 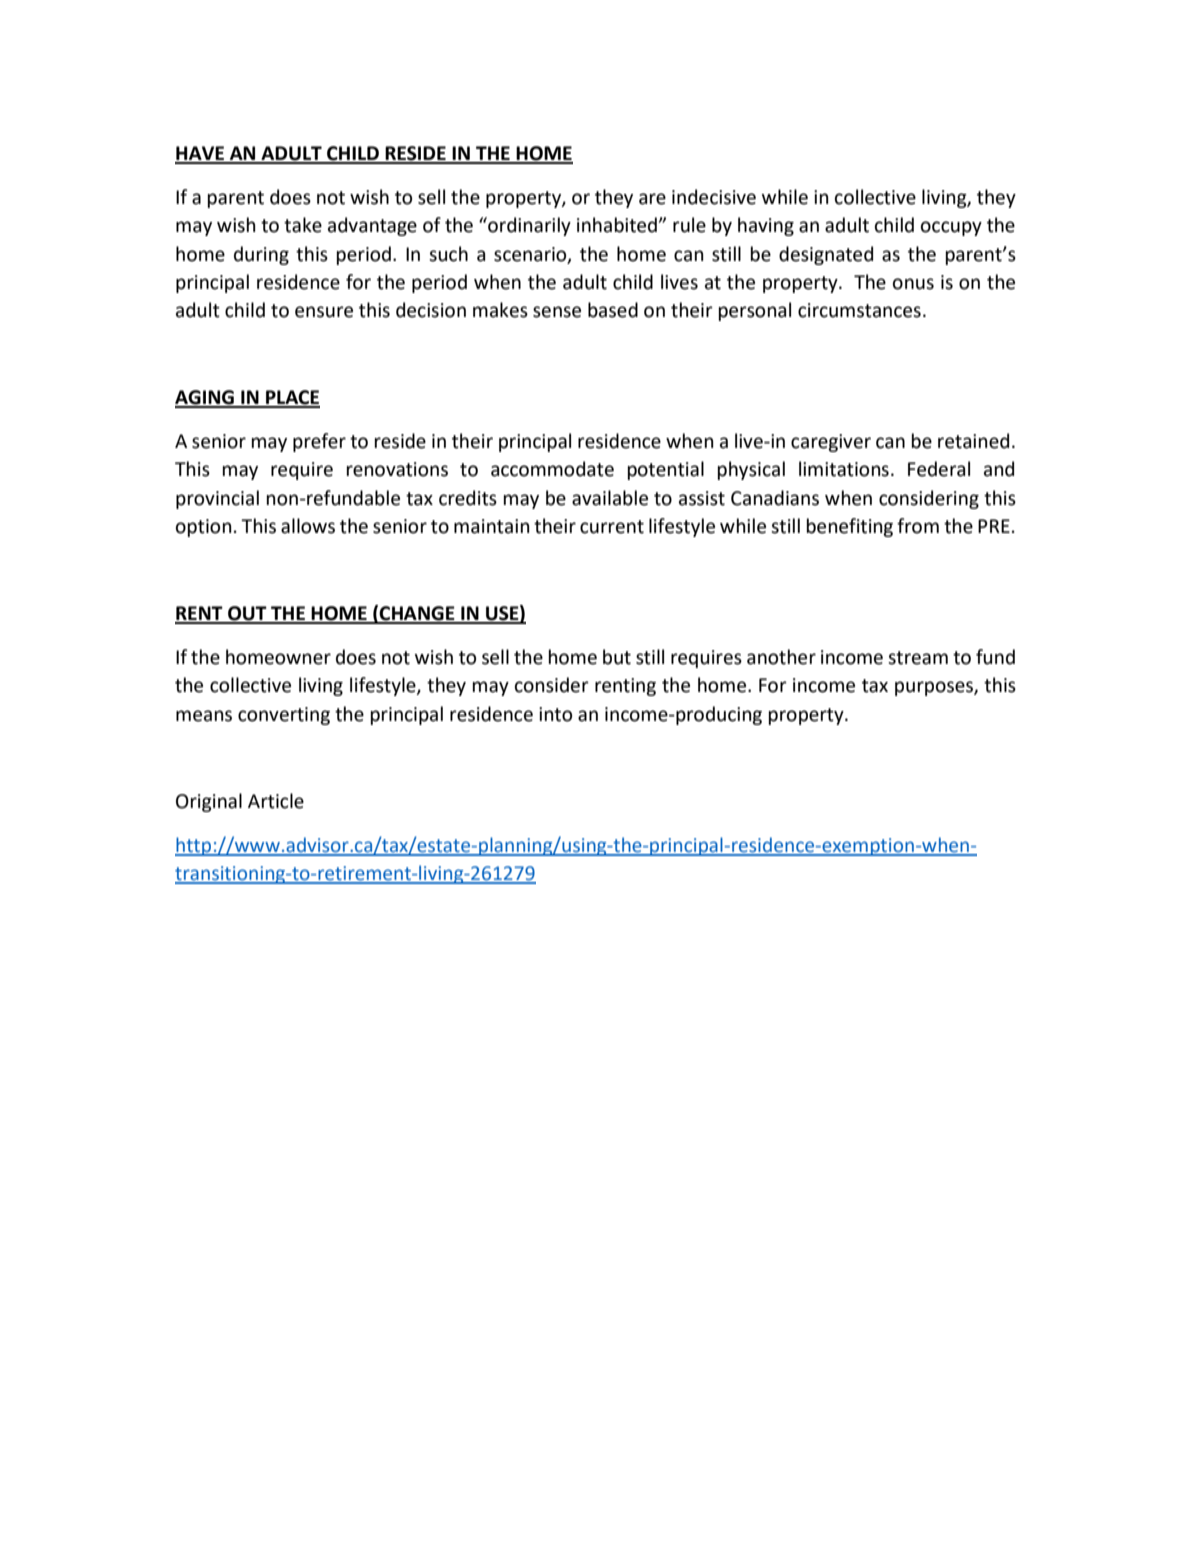 What do you see at coordinates (276, 801) in the image?
I see `Article` at bounding box center [276, 801].
